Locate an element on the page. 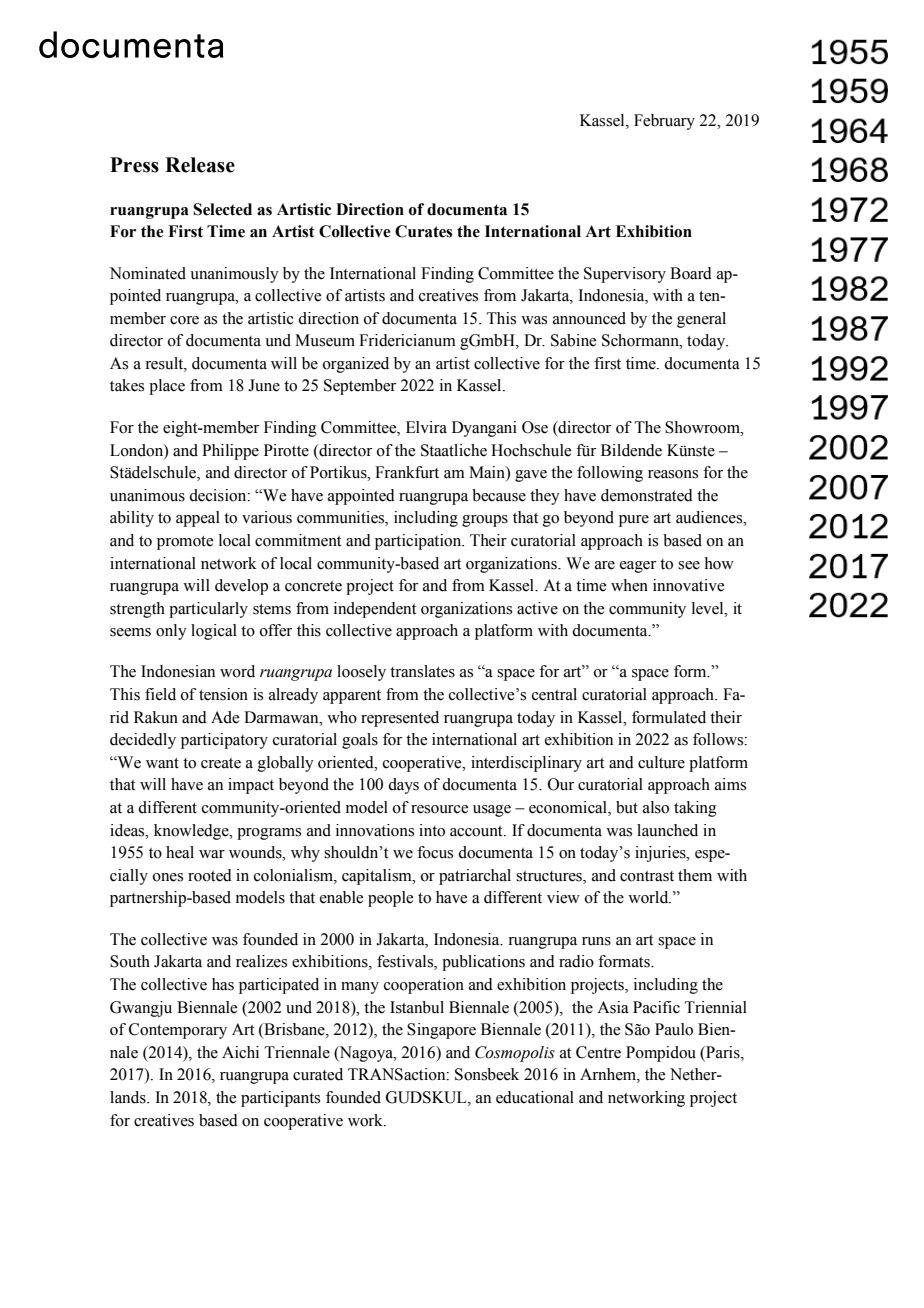  independent is located at coordinates (375, 610).
